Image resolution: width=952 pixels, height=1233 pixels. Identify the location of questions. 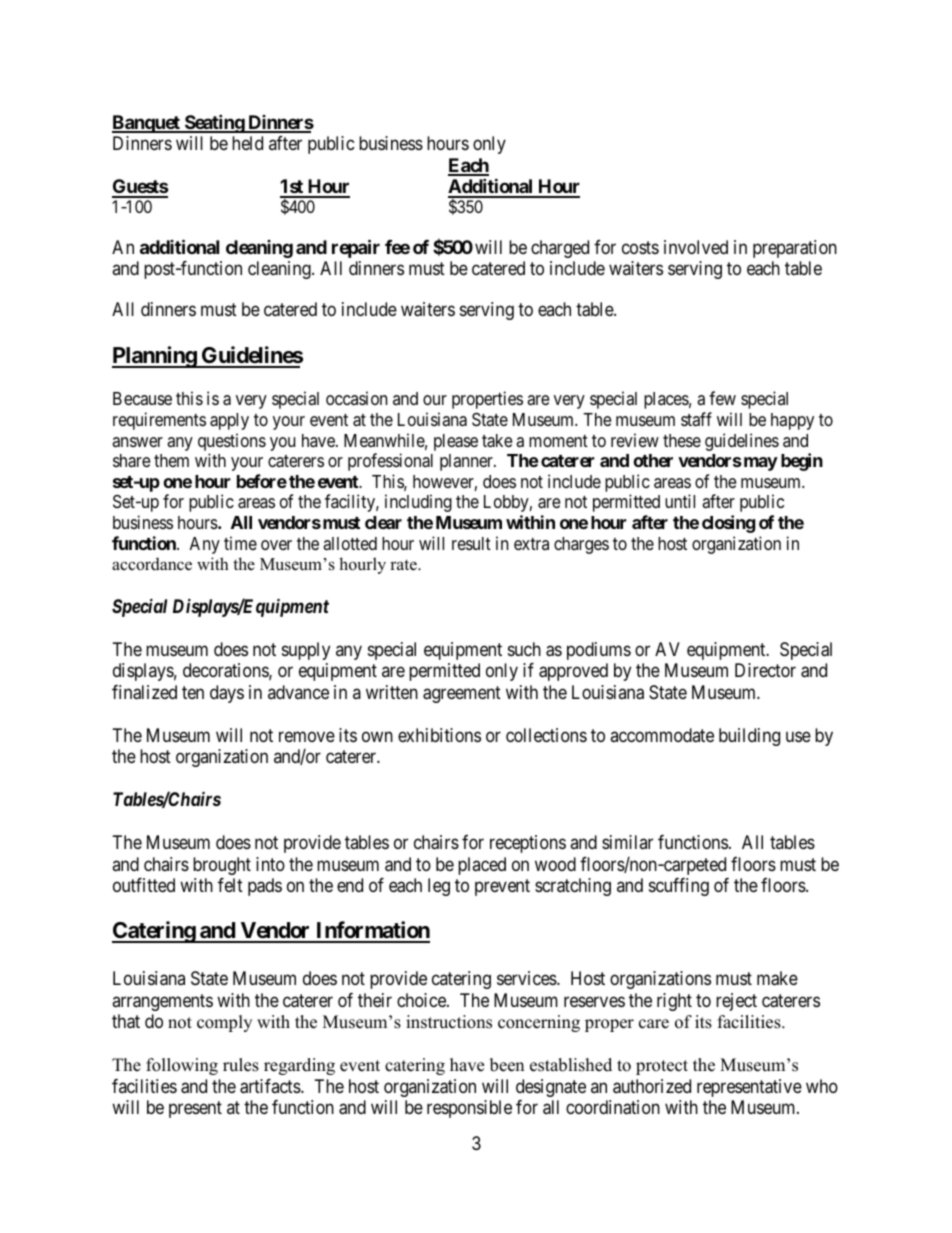
(232, 442).
